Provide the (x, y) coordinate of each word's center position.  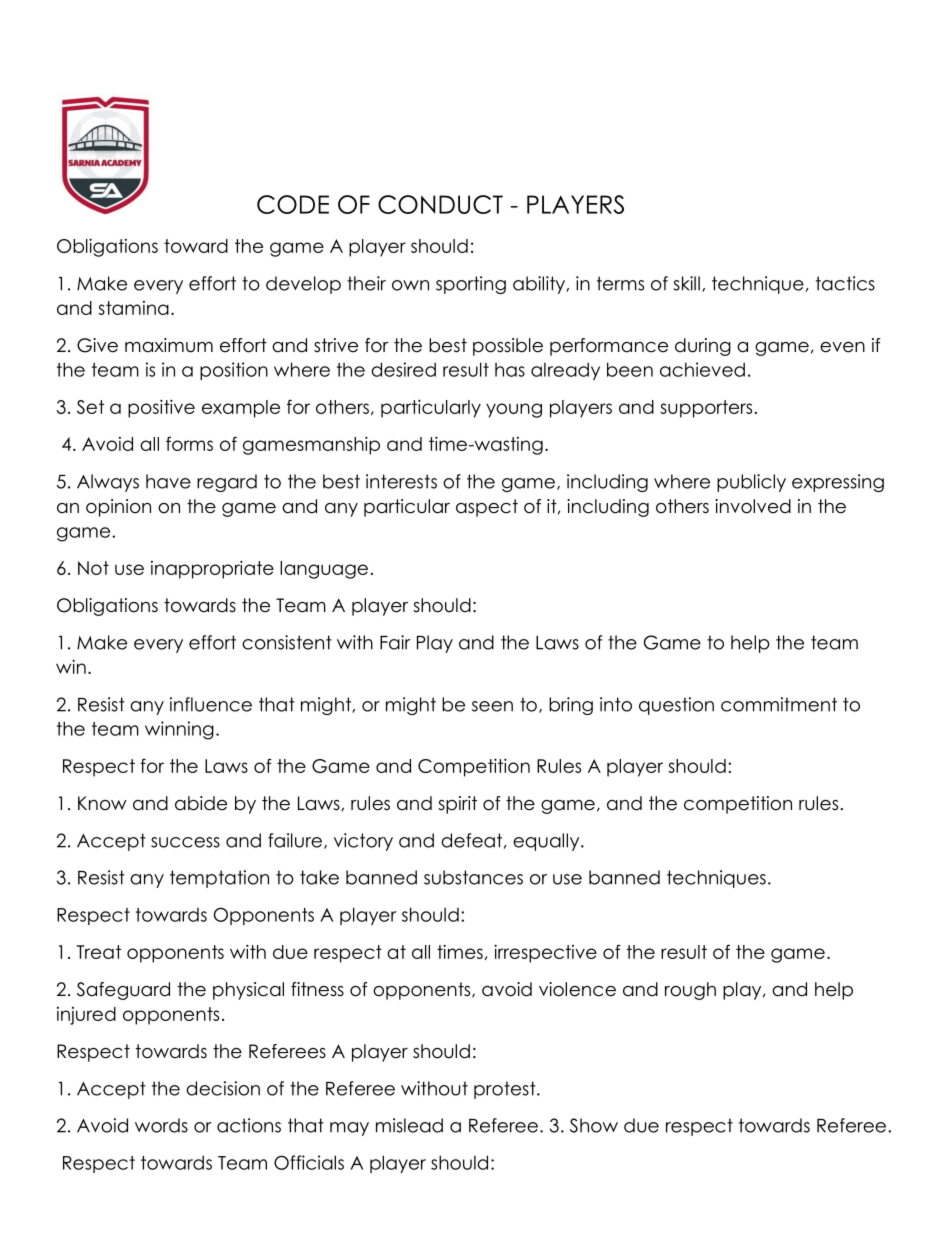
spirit (457, 805)
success (185, 842)
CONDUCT (440, 204)
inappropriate (212, 569)
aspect (487, 508)
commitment (779, 704)
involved (753, 506)
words (161, 1125)
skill (687, 283)
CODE (293, 204)
